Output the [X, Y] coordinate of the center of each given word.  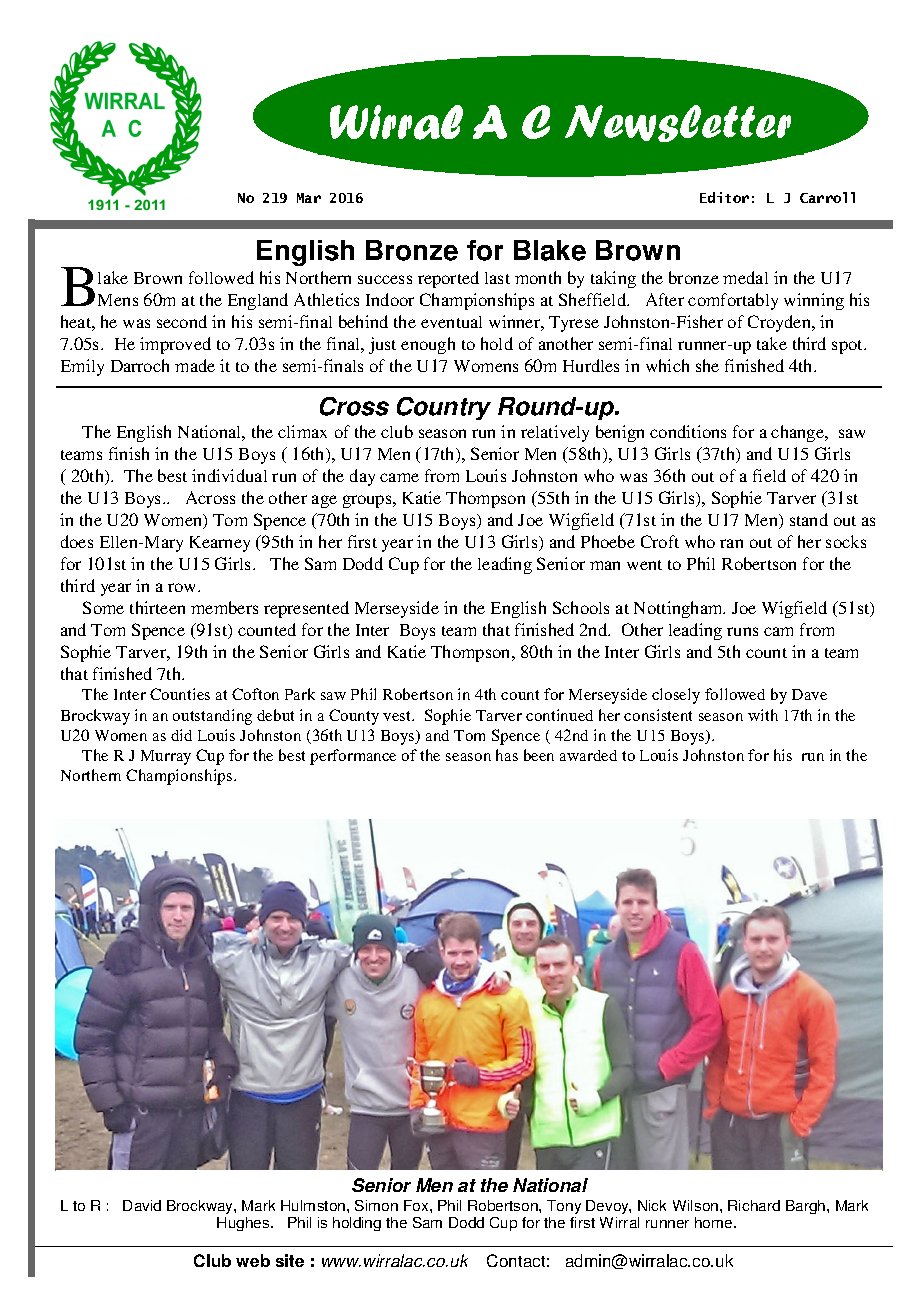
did [181, 735]
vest [398, 716]
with [763, 715]
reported [448, 279]
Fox [417, 1205]
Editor [724, 197]
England [258, 301]
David [142, 1205]
